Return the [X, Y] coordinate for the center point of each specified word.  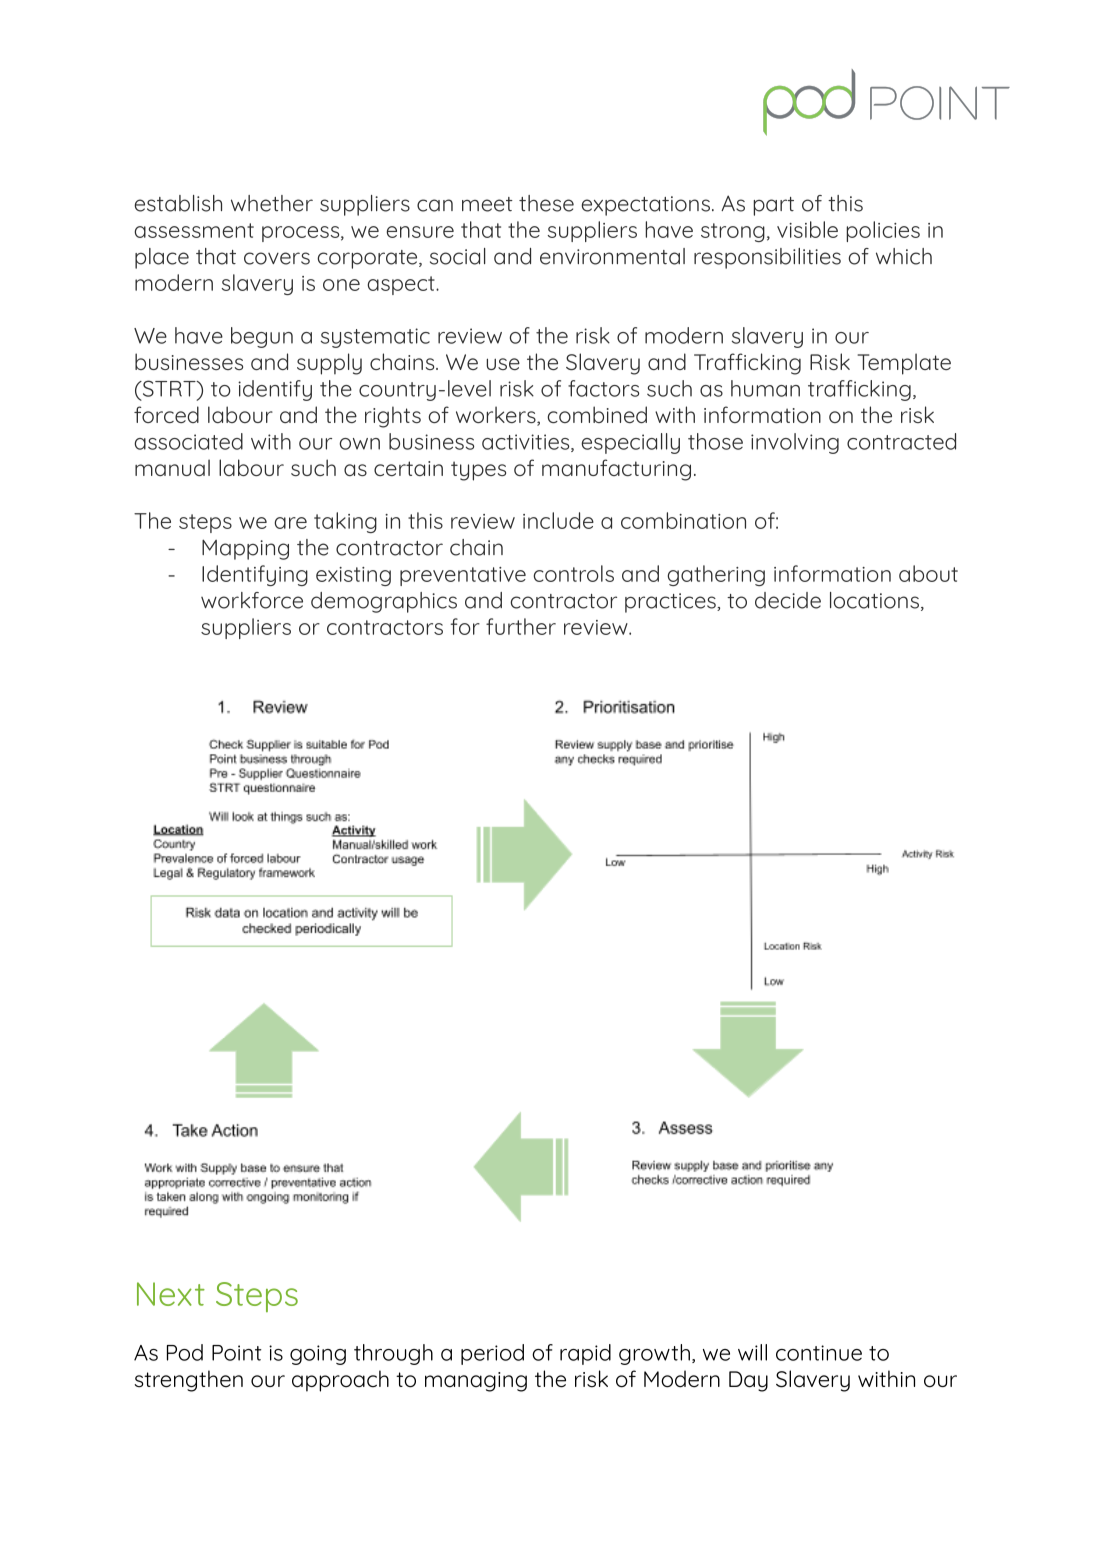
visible [807, 229]
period [492, 1354]
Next [171, 1294]
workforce [252, 600]
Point [237, 1353]
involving [795, 443]
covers [277, 258]
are [291, 523]
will [752, 1352]
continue [819, 1353]
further [521, 626]
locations [874, 600]
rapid [585, 1354]
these [546, 203]
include [558, 520]
